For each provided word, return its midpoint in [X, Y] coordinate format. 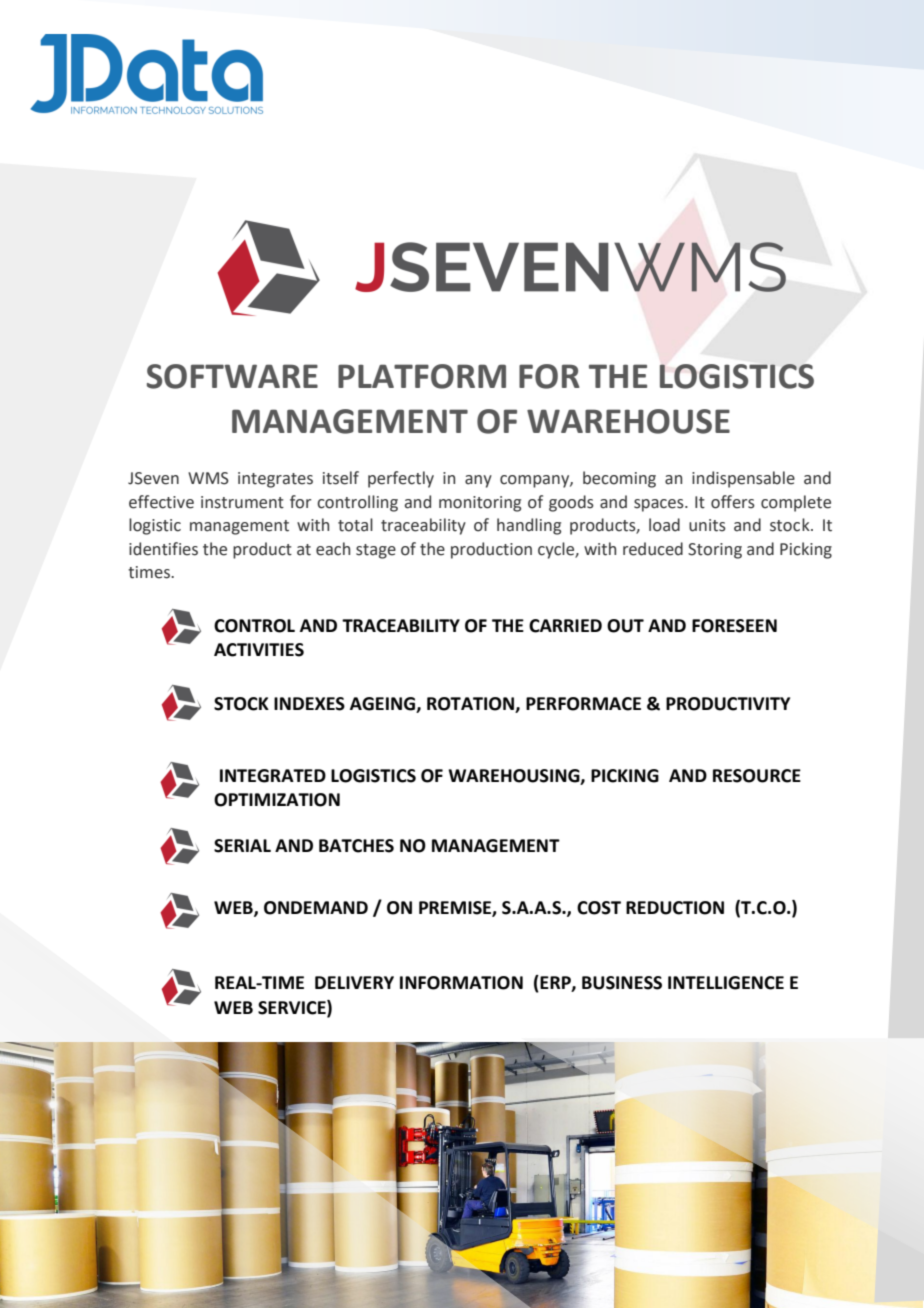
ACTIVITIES [259, 650]
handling [529, 526]
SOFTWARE [232, 376]
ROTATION [470, 704]
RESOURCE [757, 776]
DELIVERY [354, 982]
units [707, 525]
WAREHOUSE [628, 421]
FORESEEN [734, 626]
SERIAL [242, 846]
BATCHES [356, 846]
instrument [242, 502]
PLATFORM [422, 376]
